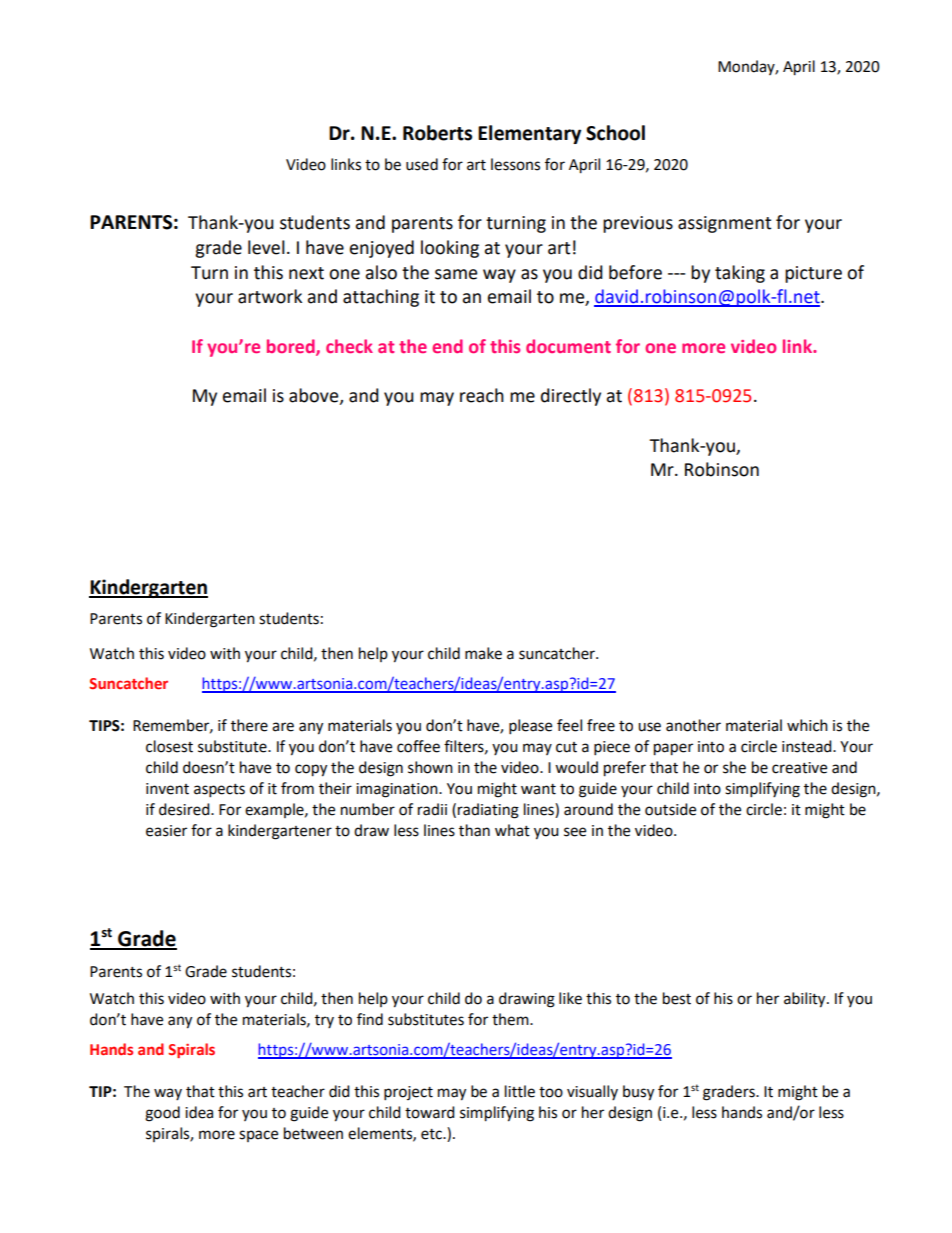 The width and height of the screenshot is (952, 1233). I want to click on level, so click(266, 247).
